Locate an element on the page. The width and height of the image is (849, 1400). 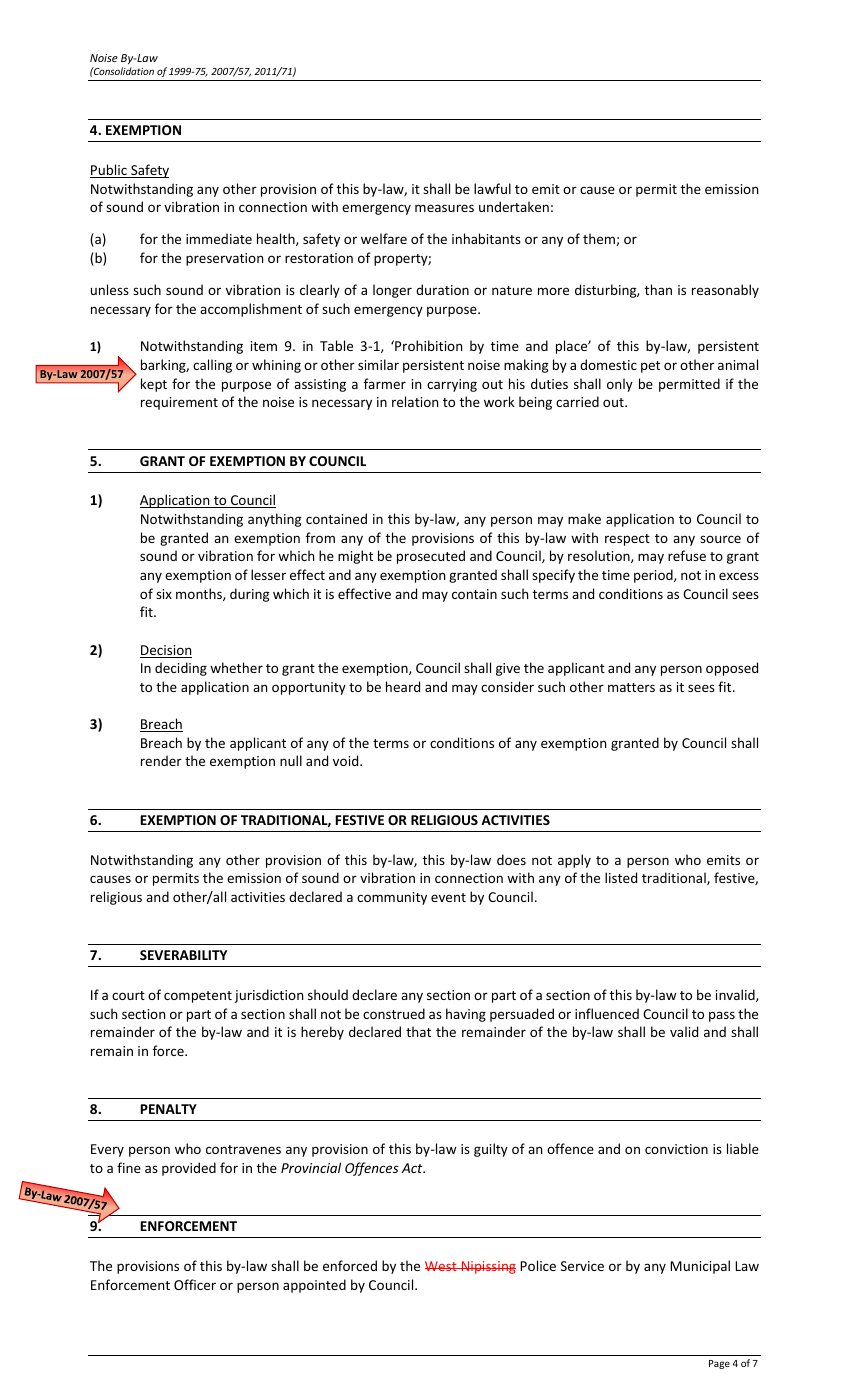
measures is located at coordinates (444, 208).
